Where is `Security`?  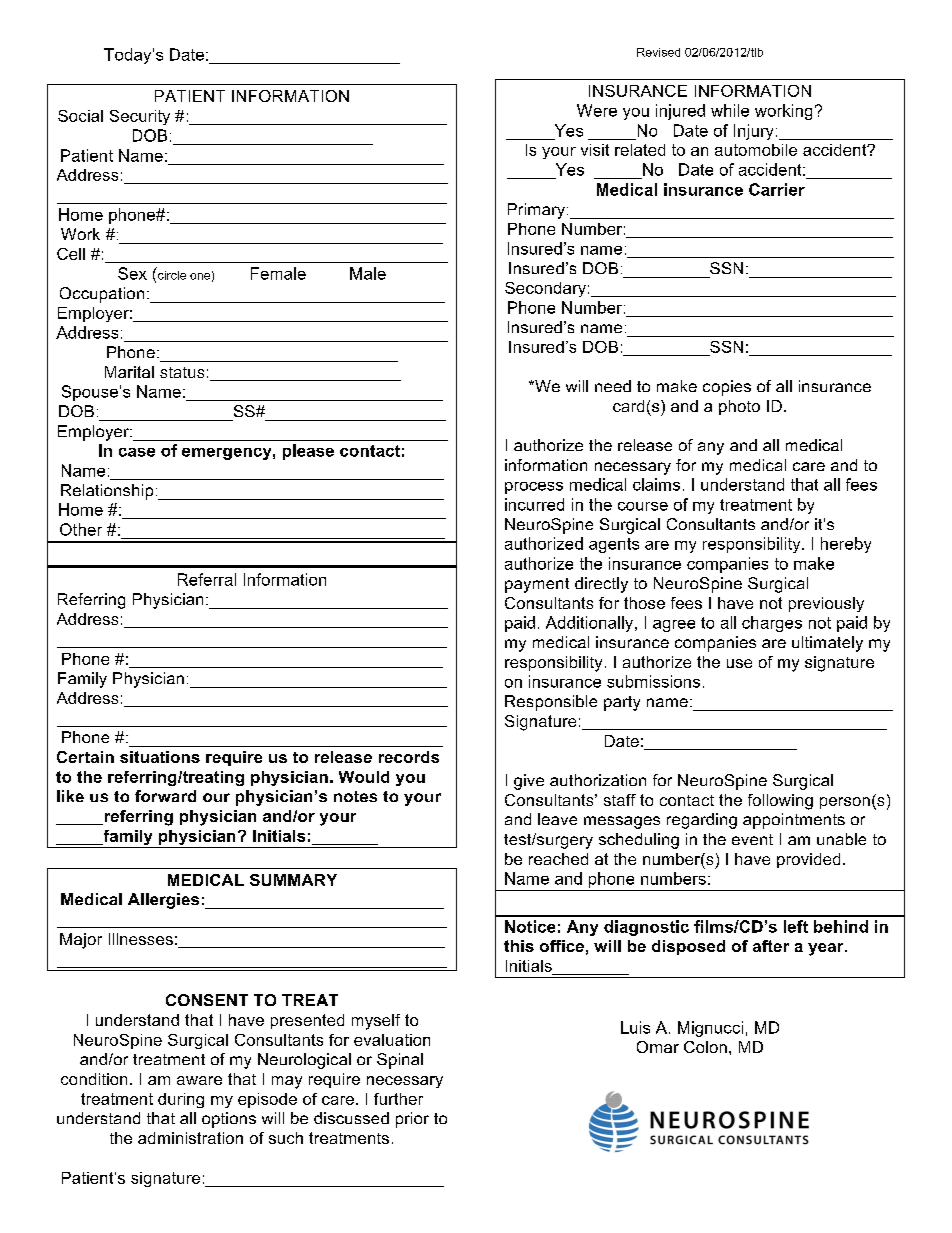 Security is located at coordinates (140, 117).
